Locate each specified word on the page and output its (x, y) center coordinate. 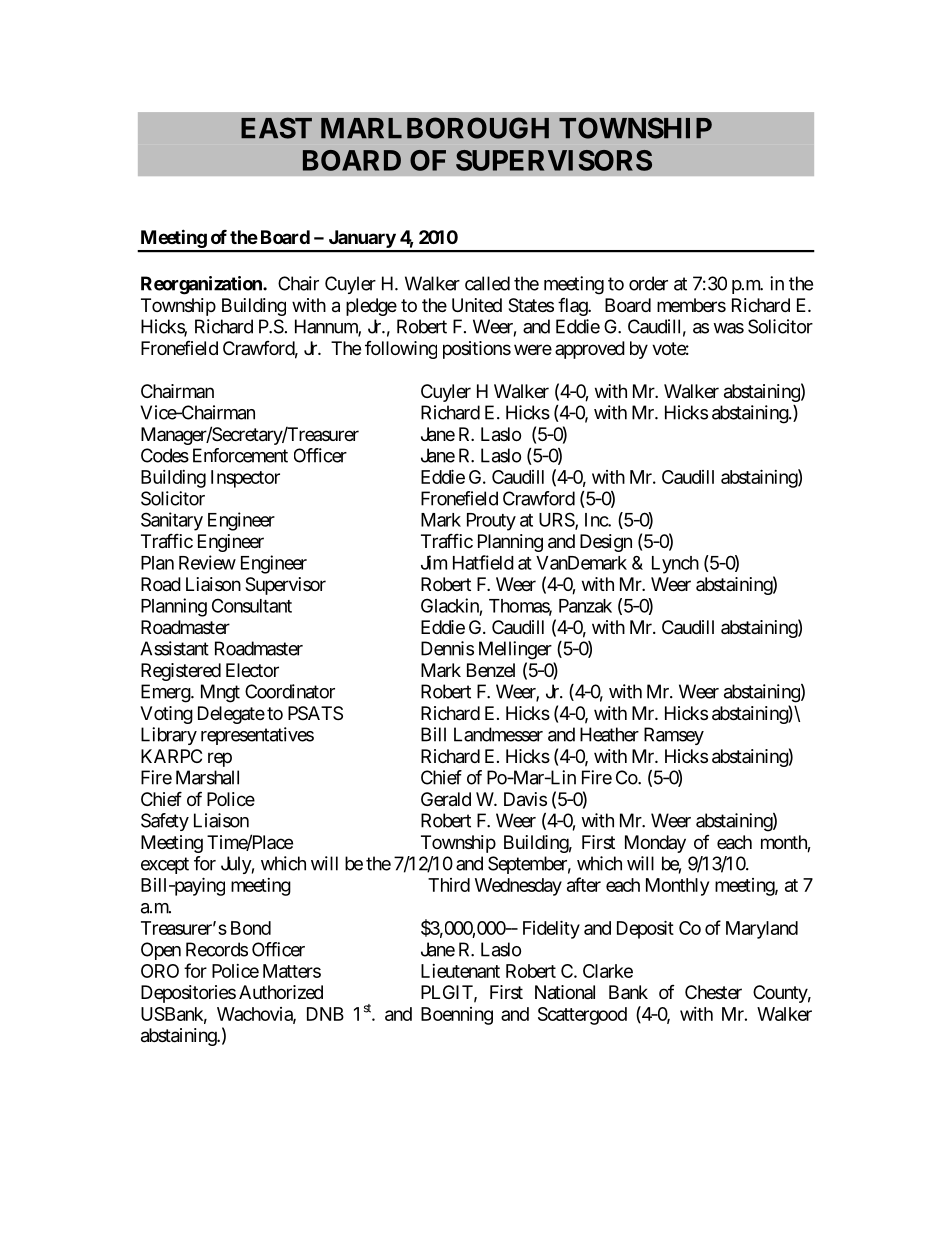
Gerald (446, 799)
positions (477, 350)
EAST (276, 128)
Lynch (675, 565)
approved (590, 350)
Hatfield (483, 562)
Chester (713, 992)
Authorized (281, 992)
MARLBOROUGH (435, 128)
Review (207, 562)
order (648, 283)
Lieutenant (460, 971)
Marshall (207, 777)
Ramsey (674, 736)
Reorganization (202, 285)
